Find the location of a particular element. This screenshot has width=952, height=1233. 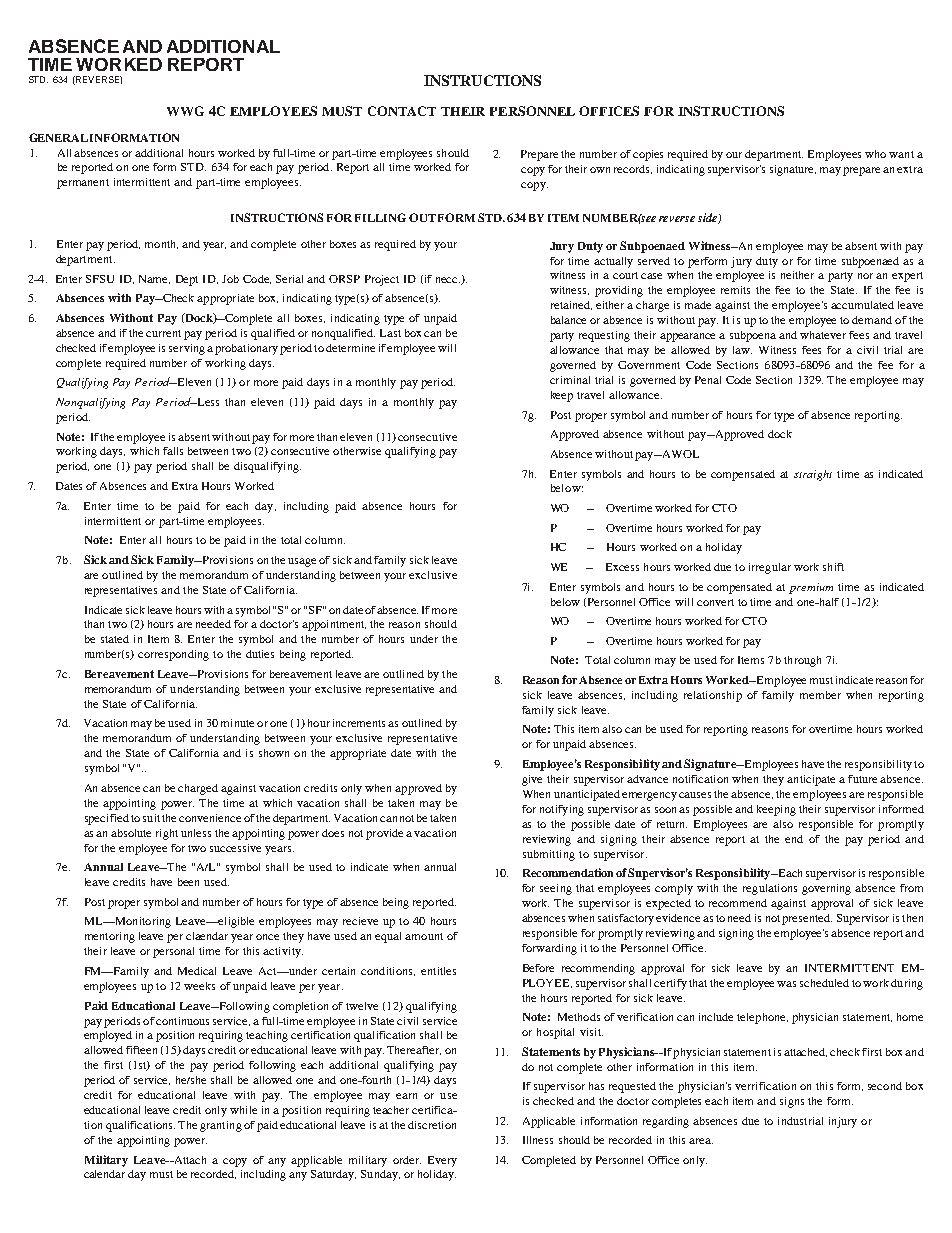

falls is located at coordinates (173, 451).
